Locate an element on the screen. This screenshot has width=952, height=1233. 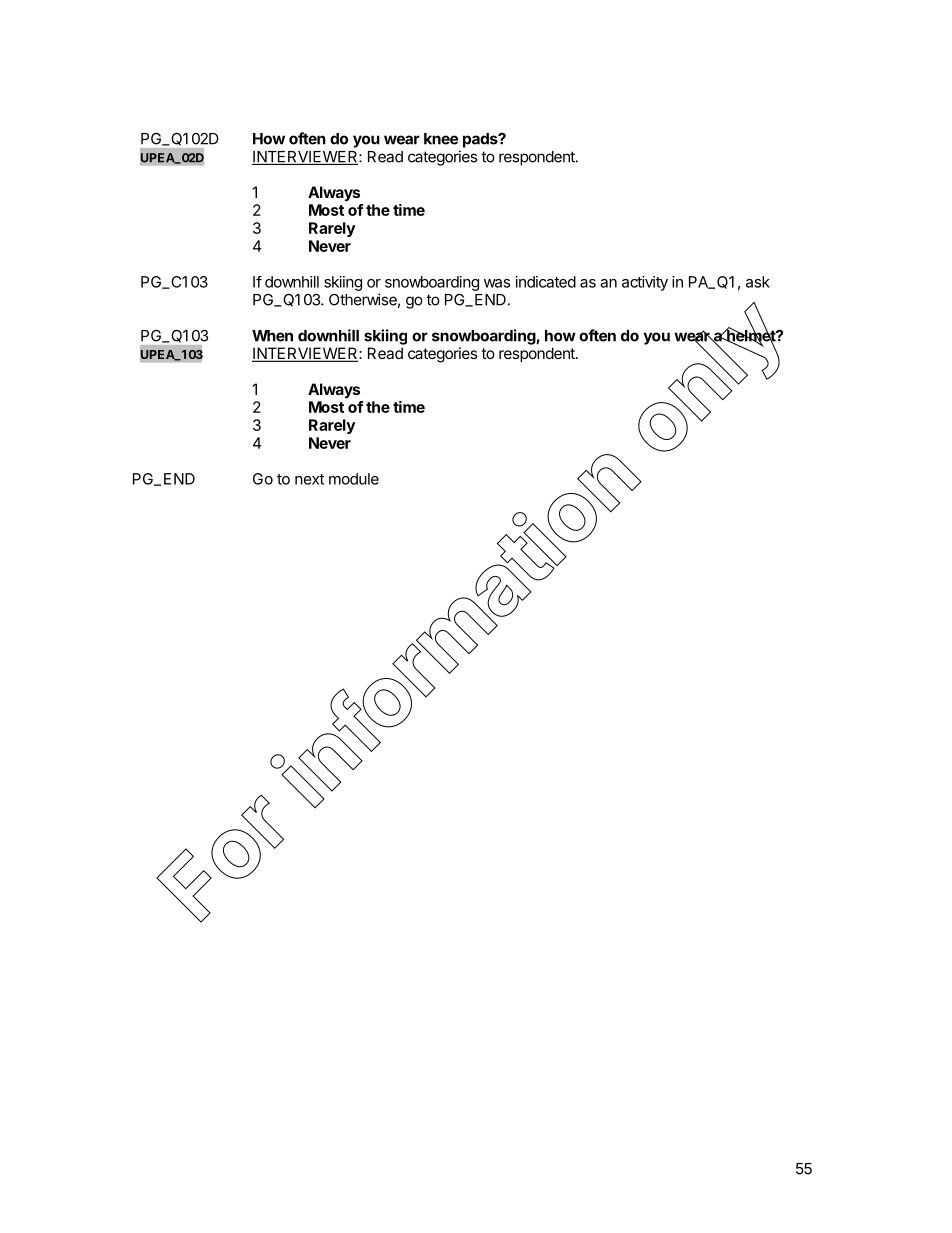
module is located at coordinates (354, 479).
